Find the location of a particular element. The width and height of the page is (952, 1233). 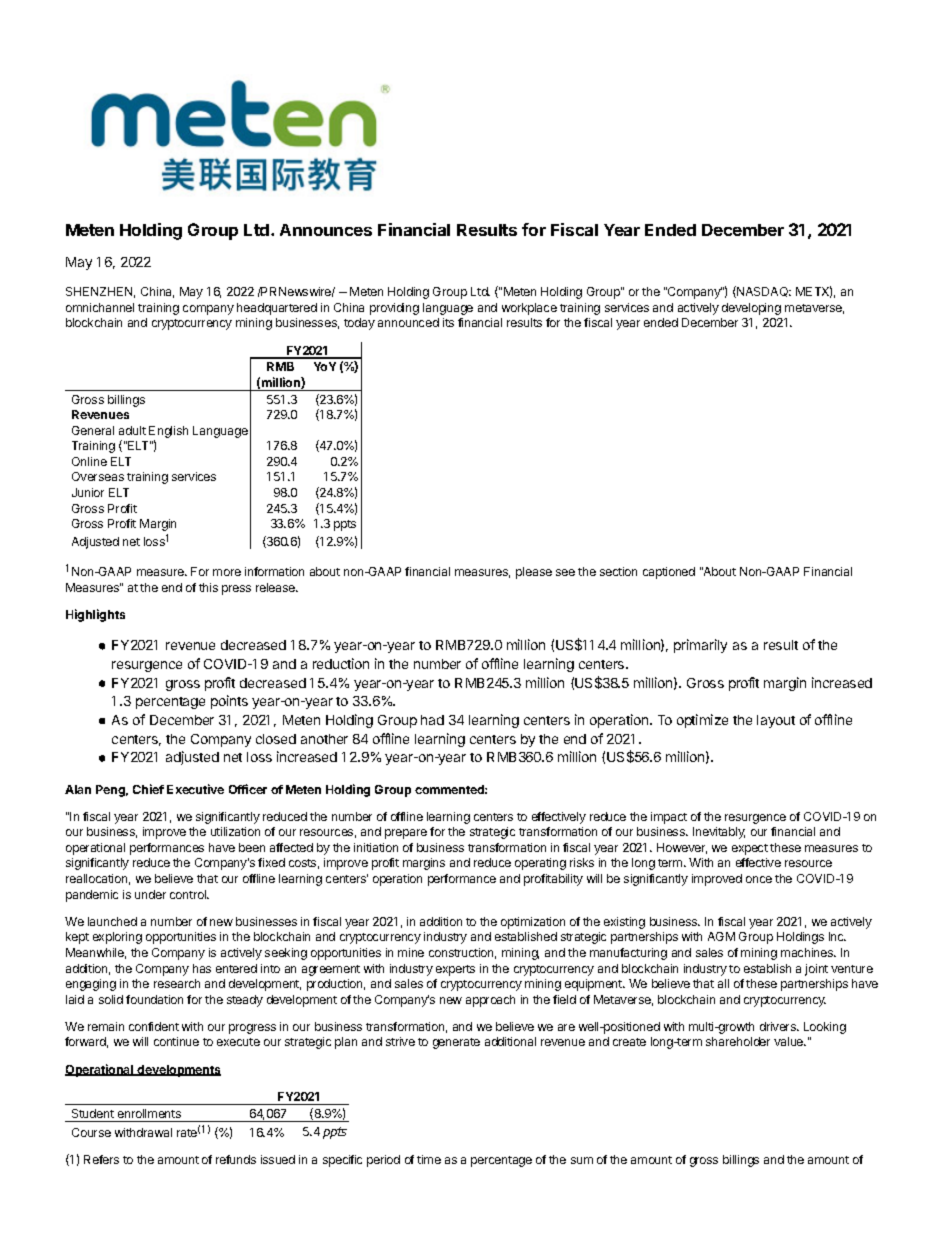

please is located at coordinates (534, 573).
